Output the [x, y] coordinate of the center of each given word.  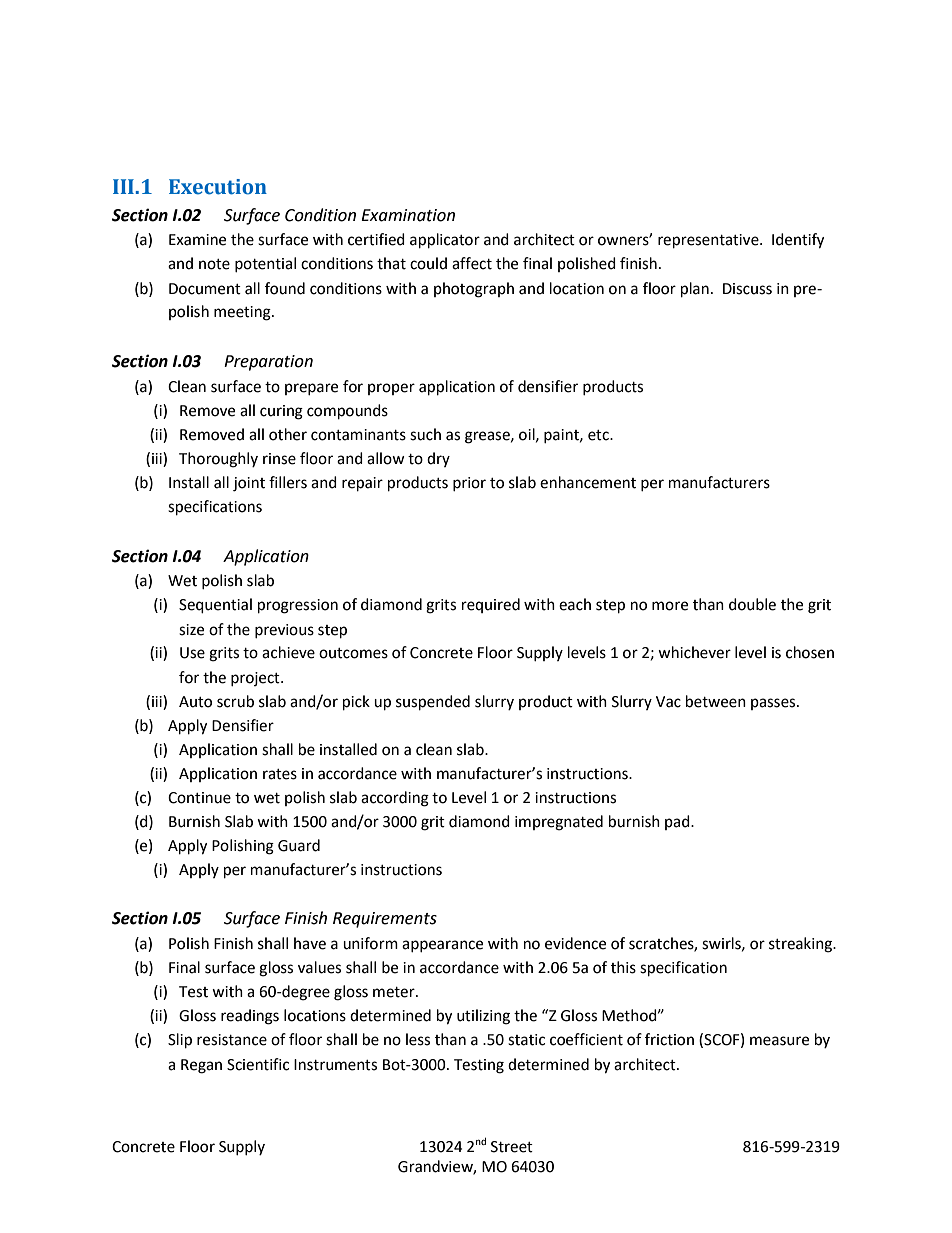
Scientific [258, 1064]
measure [779, 1041]
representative [709, 241]
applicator [445, 241]
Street [512, 1147]
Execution [218, 187]
